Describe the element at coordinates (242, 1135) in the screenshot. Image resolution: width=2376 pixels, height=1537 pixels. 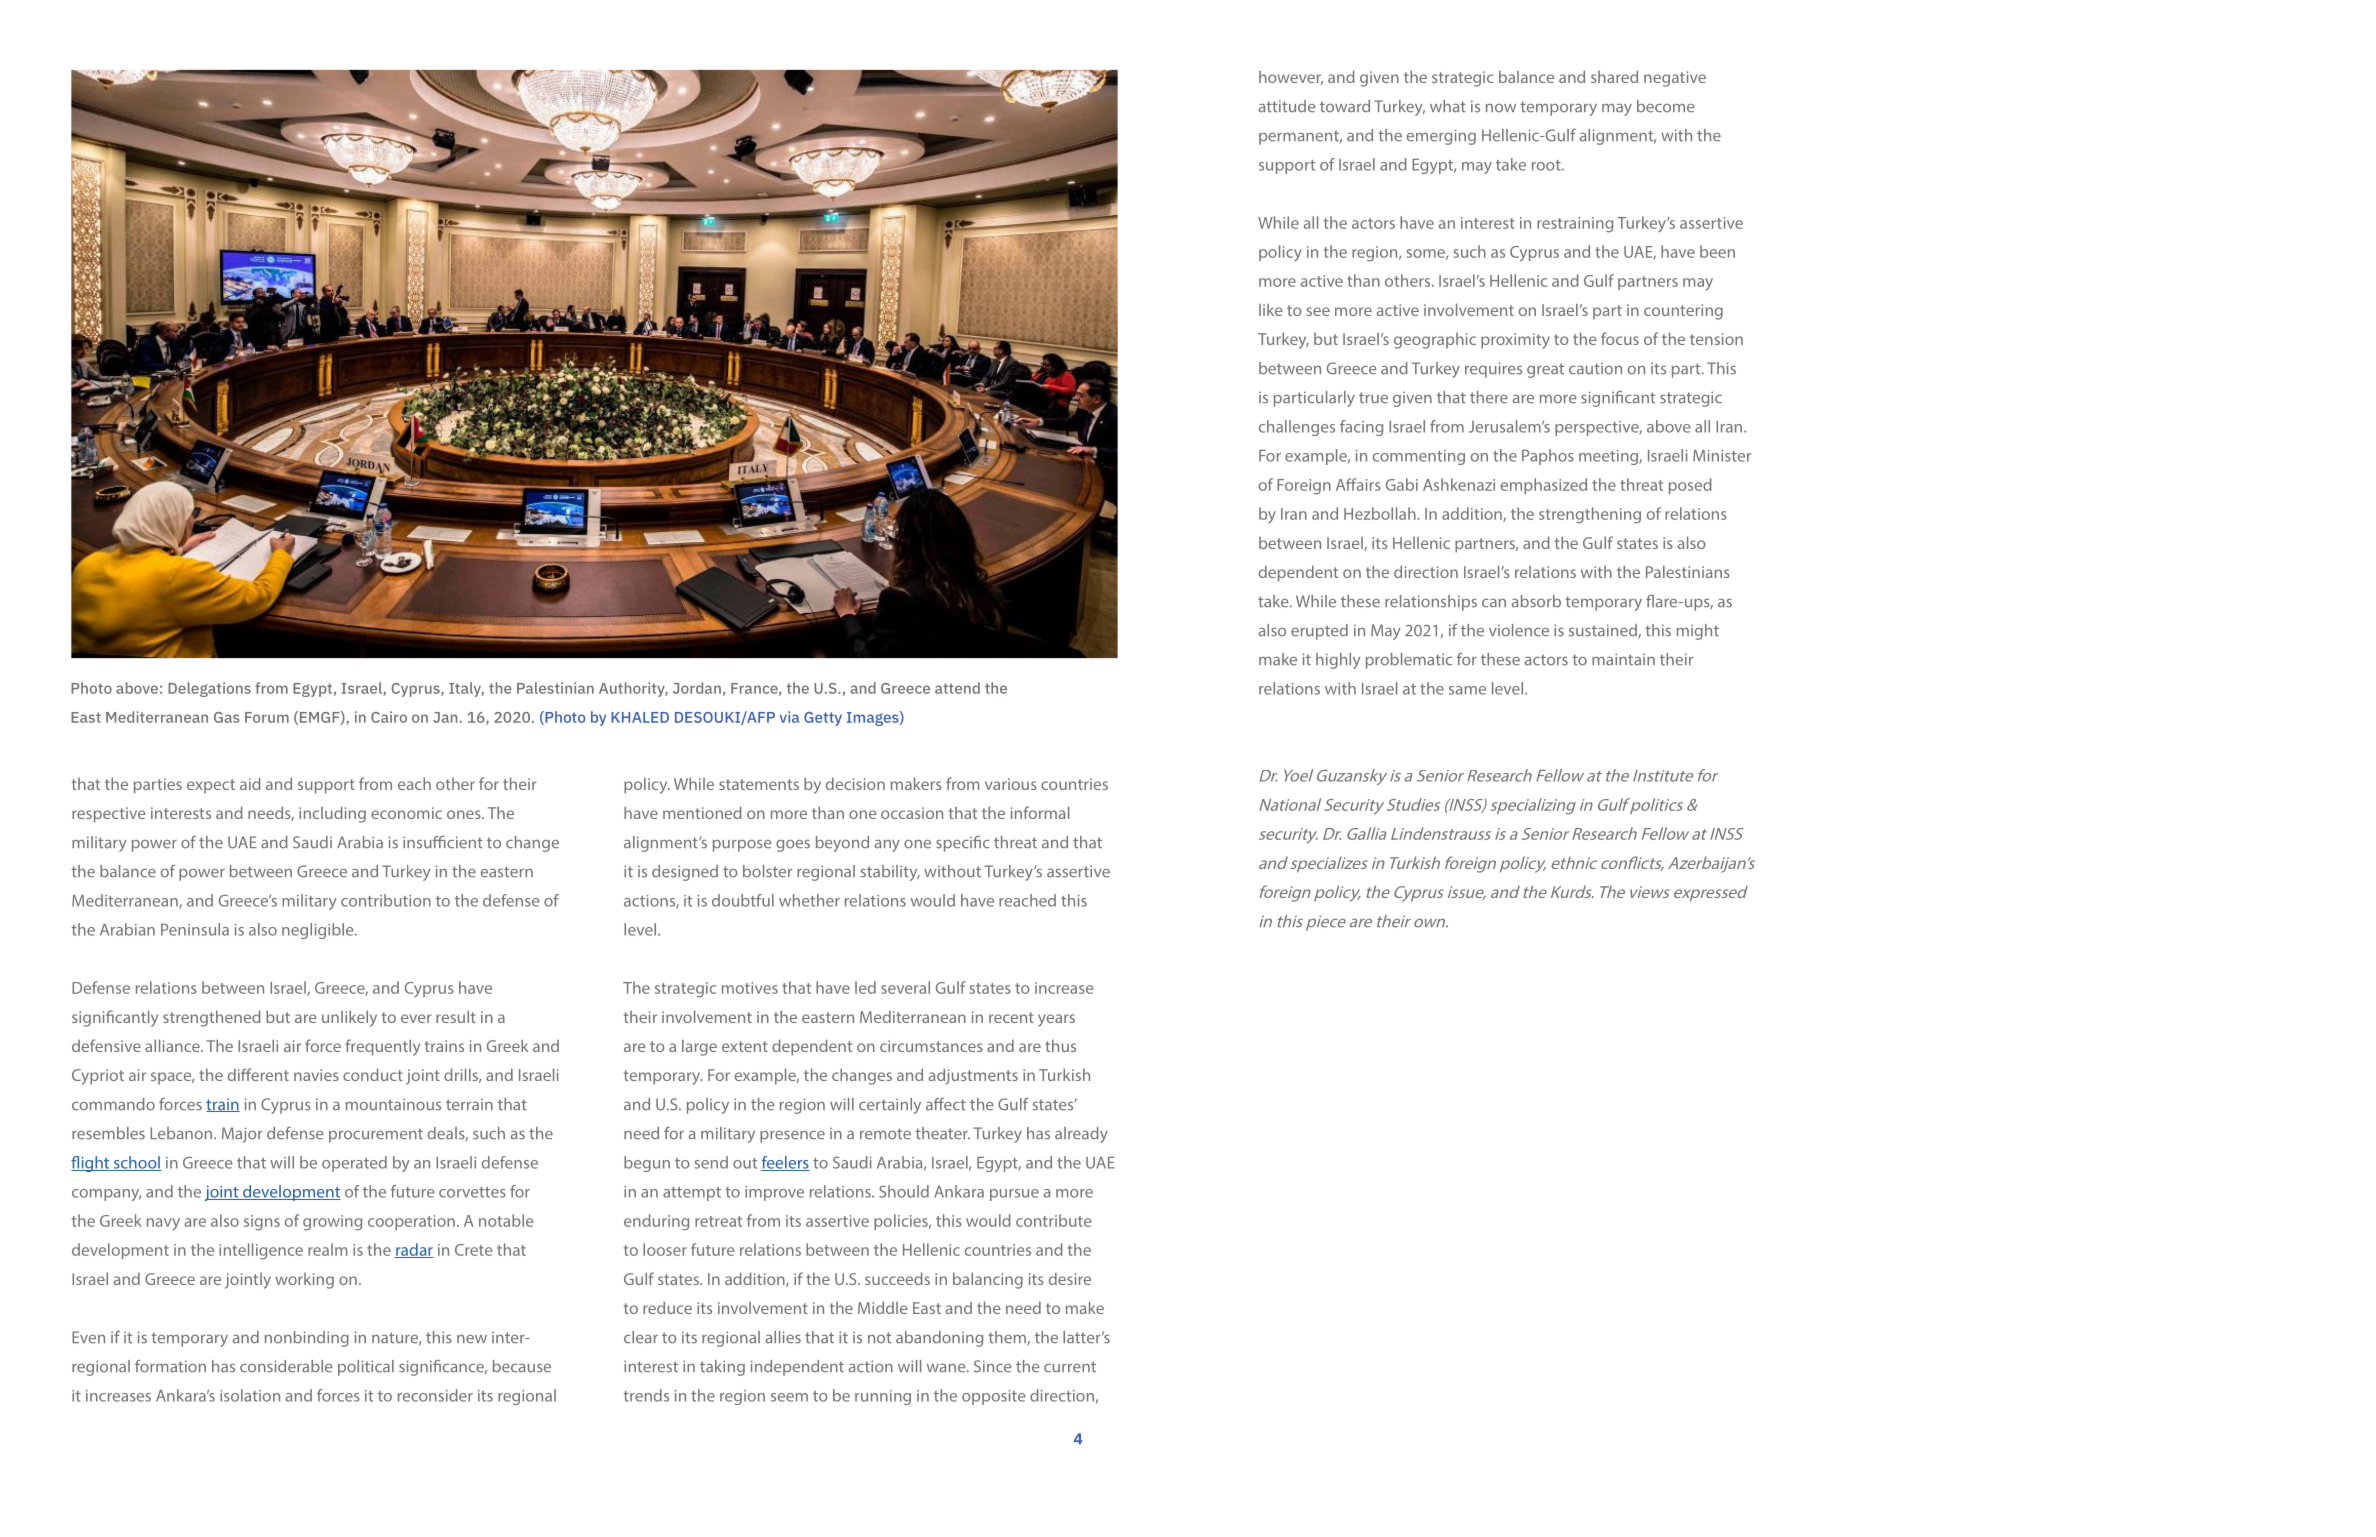
I see `Major` at that location.
